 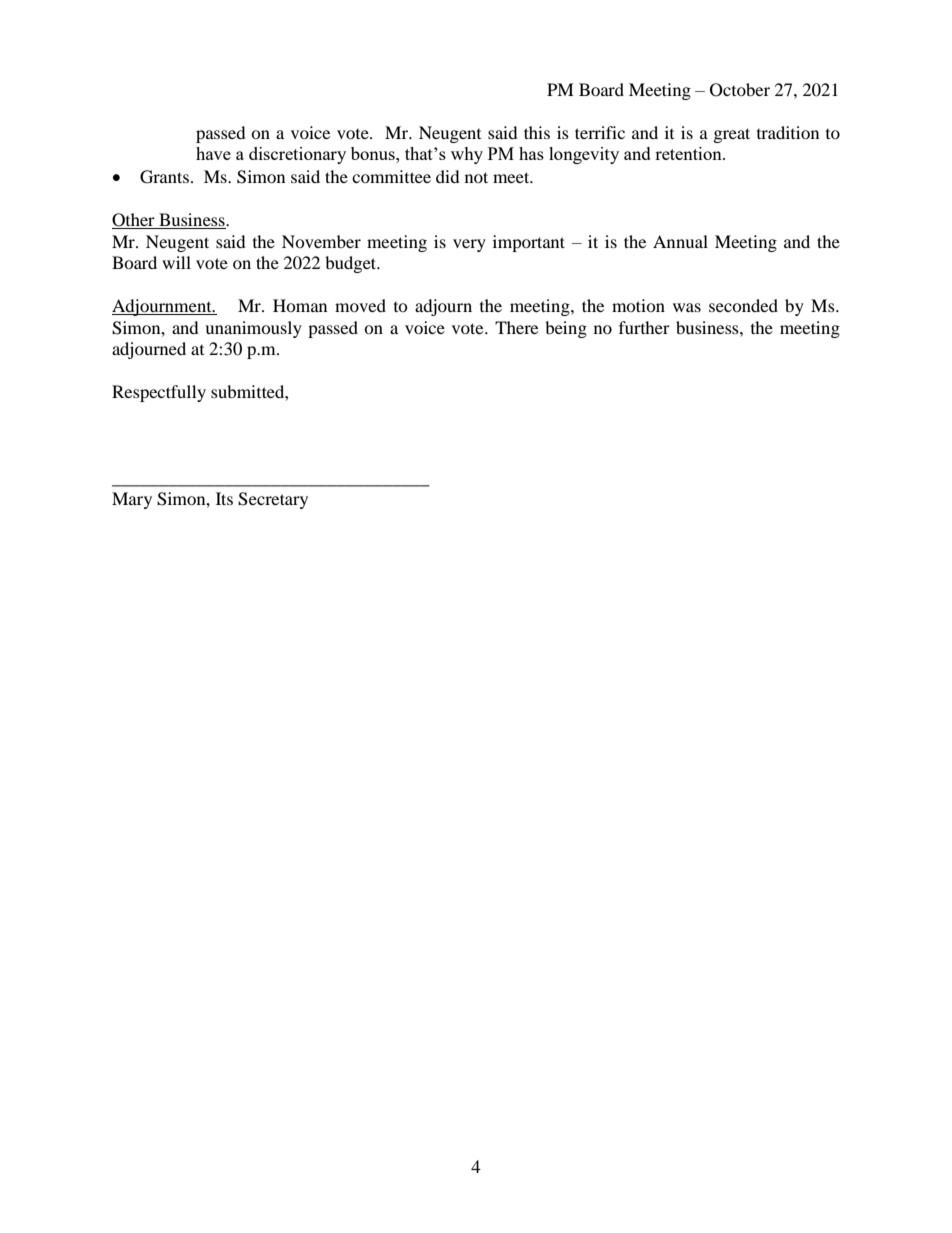 What do you see at coordinates (213, 153) in the screenshot?
I see `have` at bounding box center [213, 153].
